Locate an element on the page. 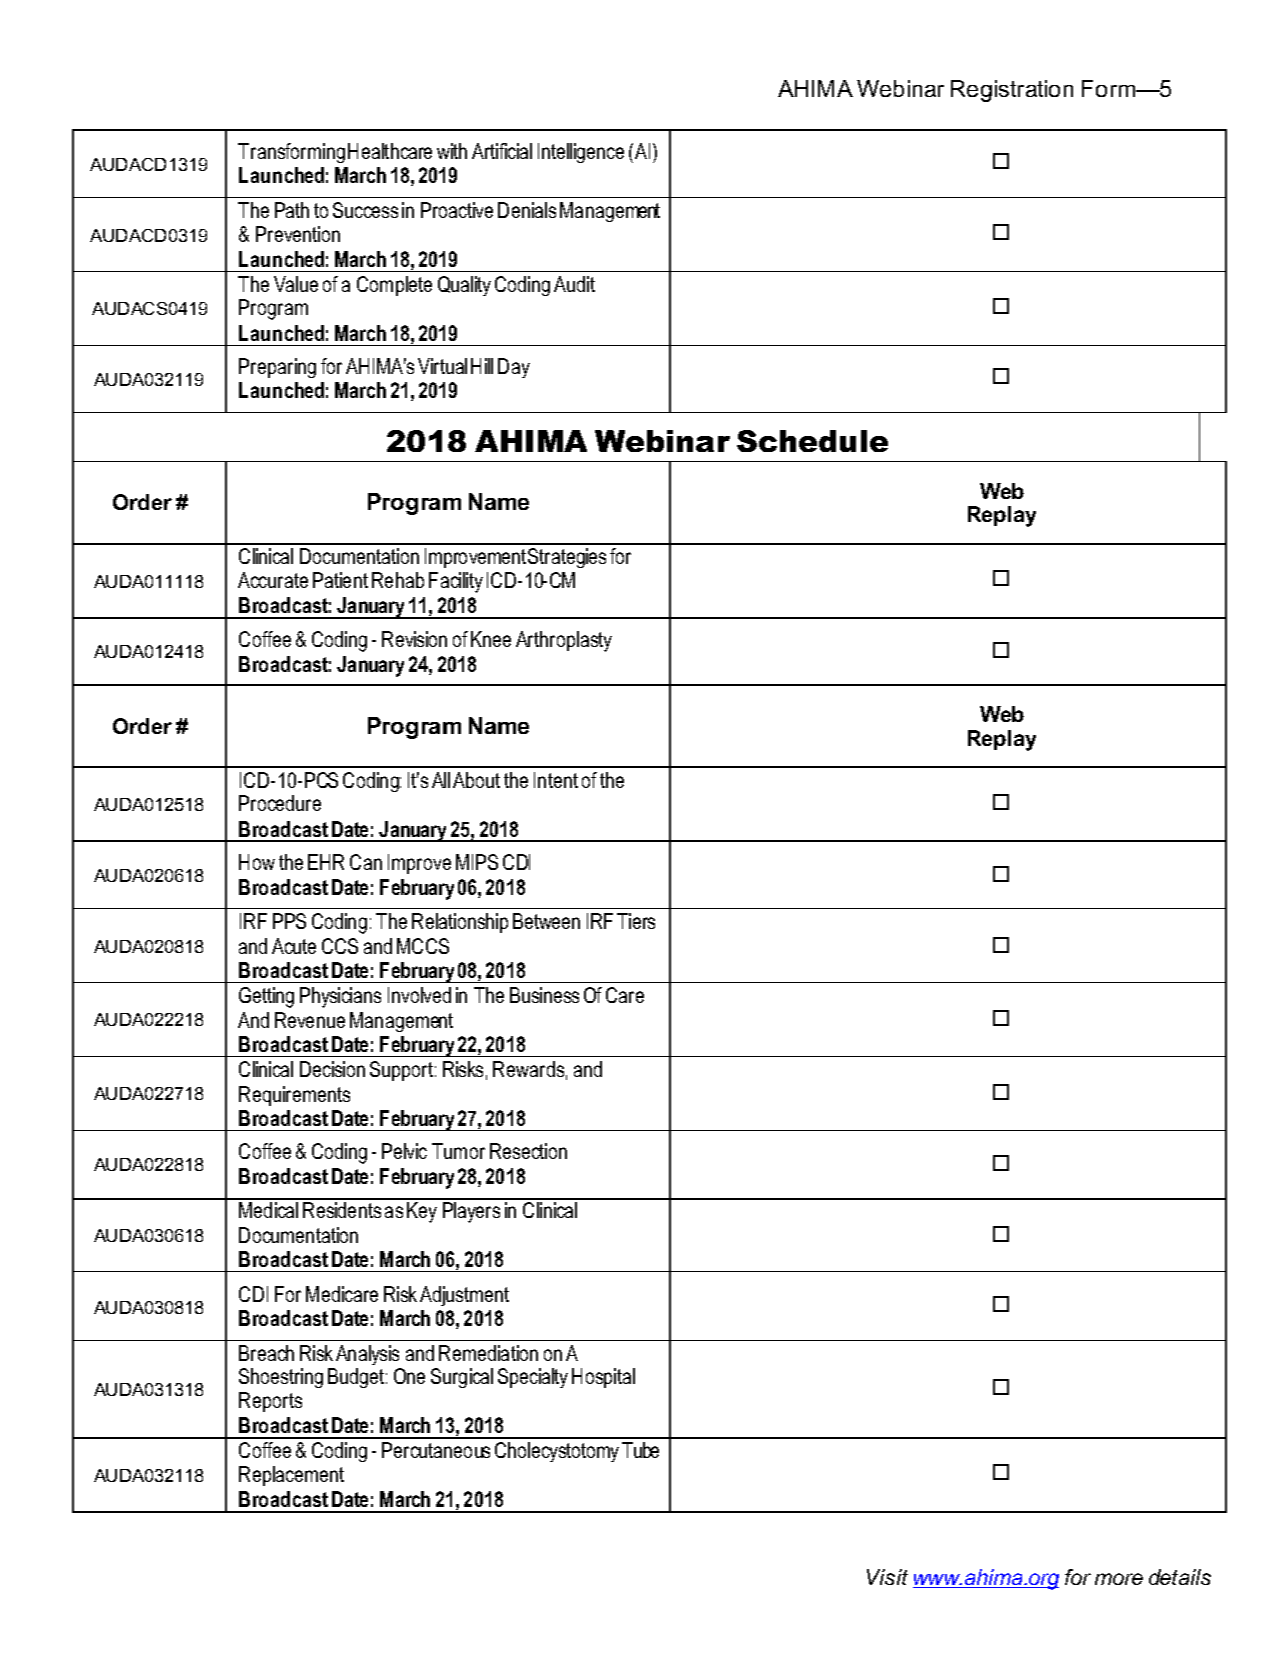 This page has width=1286, height=1664. Tiers is located at coordinates (636, 921).
